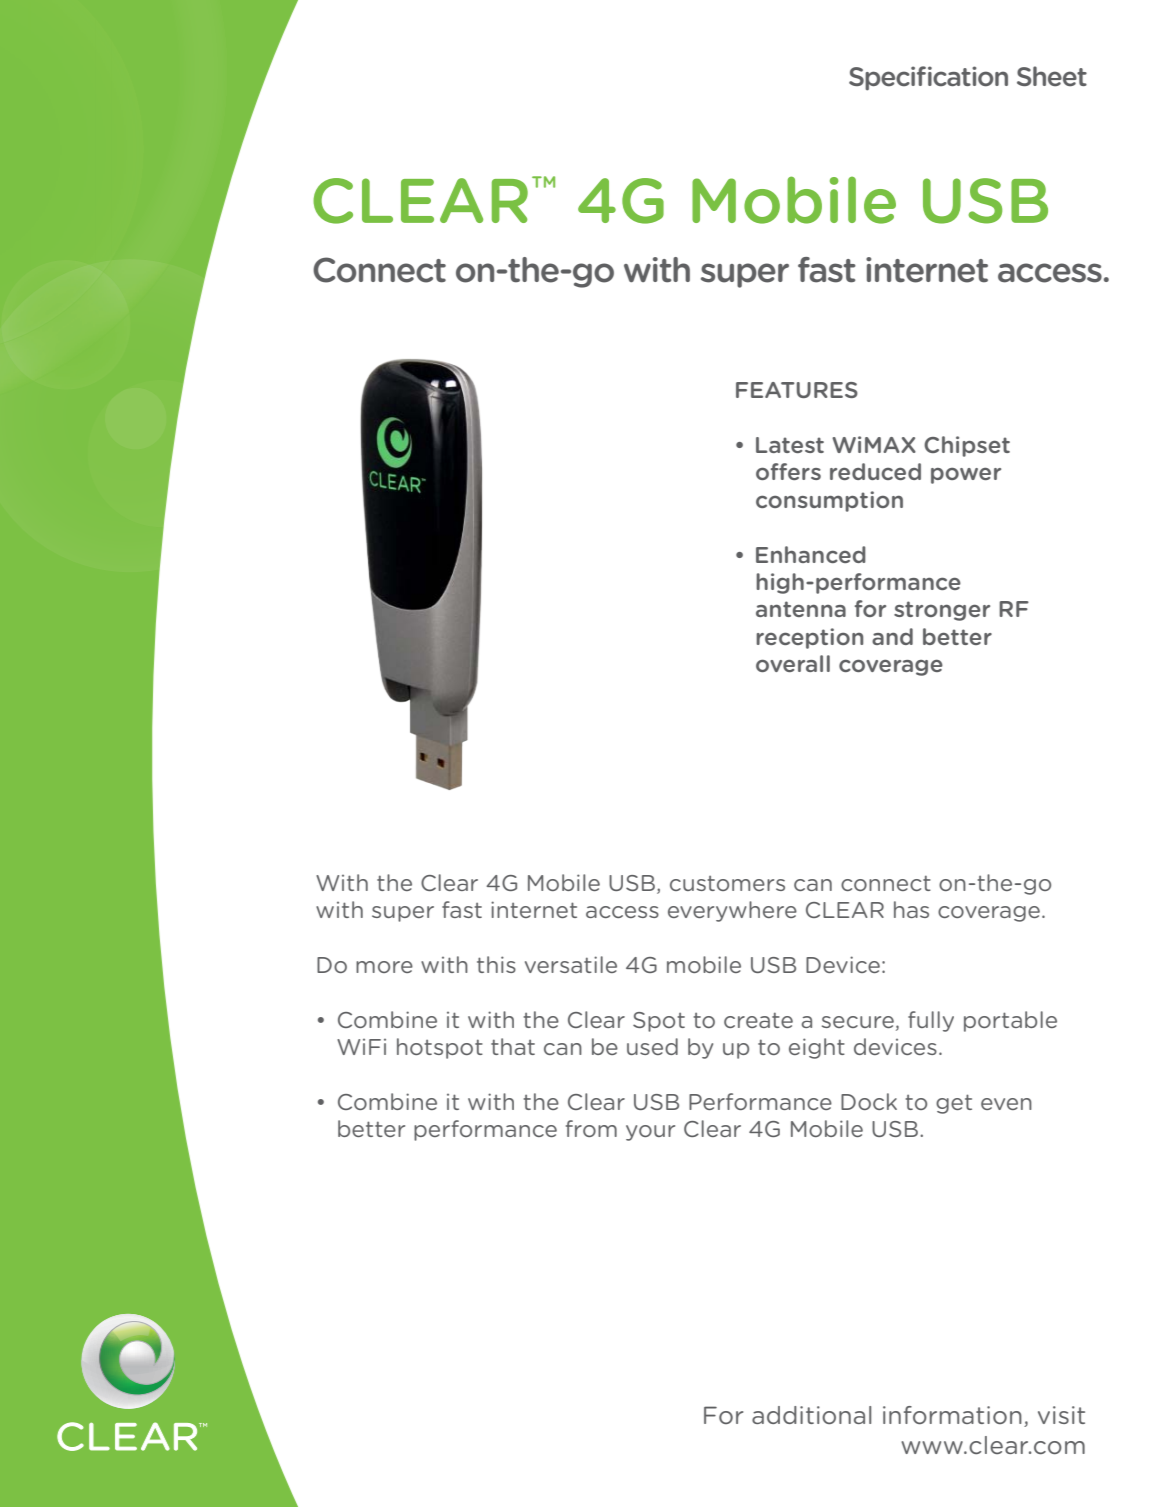 The image size is (1164, 1507). Describe the element at coordinates (1052, 76) in the page. I see `Sheet` at that location.
